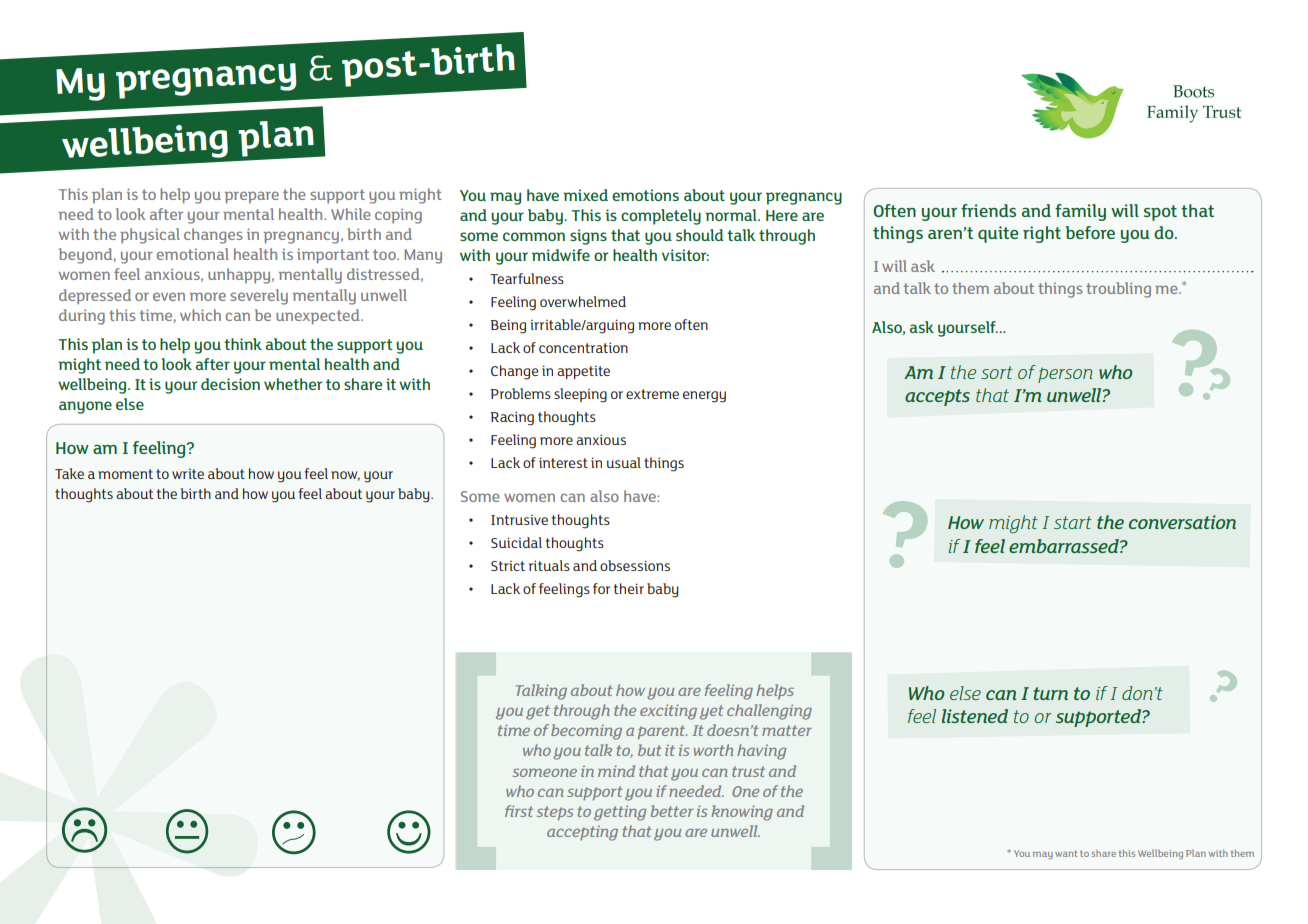  I want to click on prepare, so click(252, 197).
